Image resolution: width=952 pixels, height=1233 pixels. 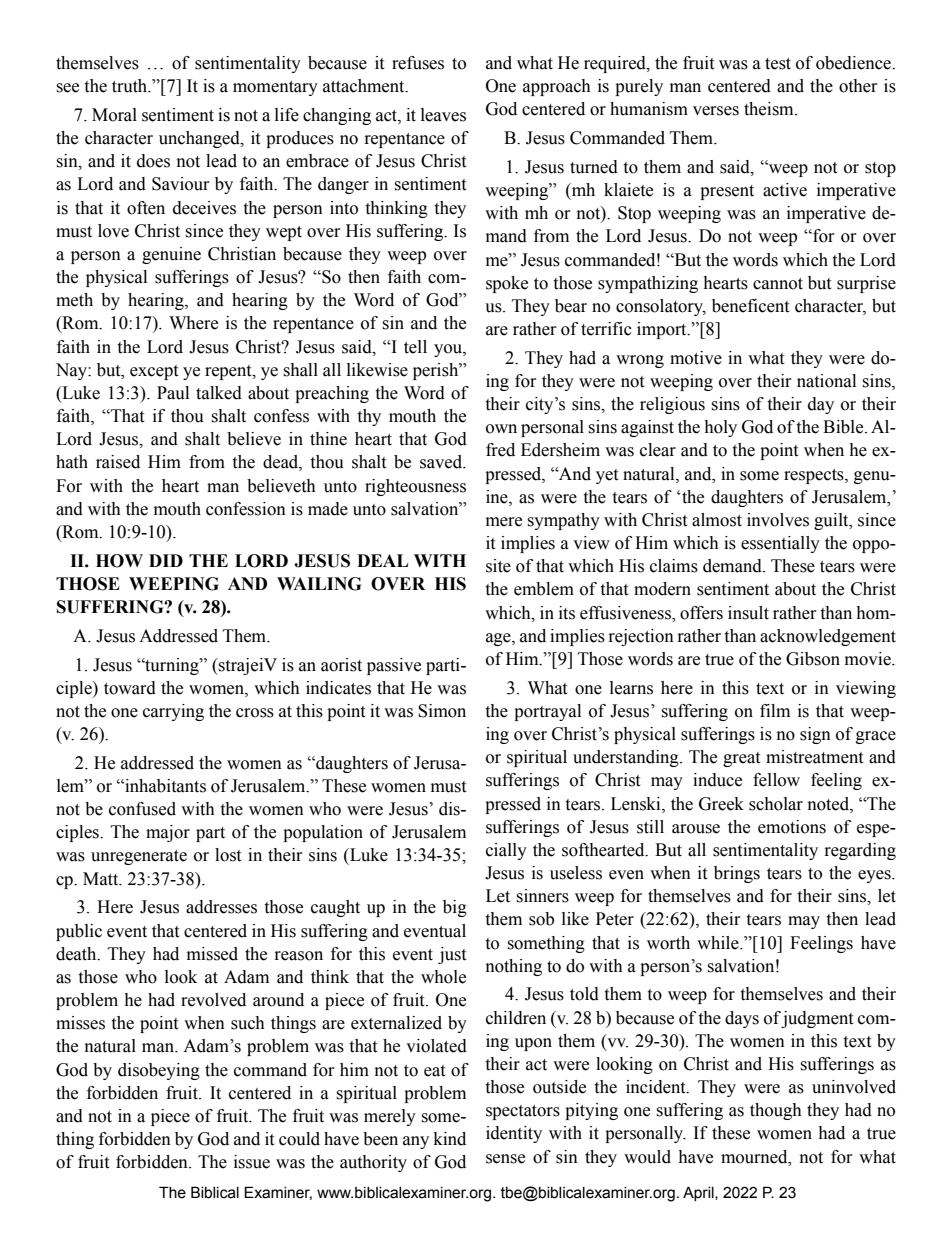 I want to click on emblem, so click(x=544, y=589).
